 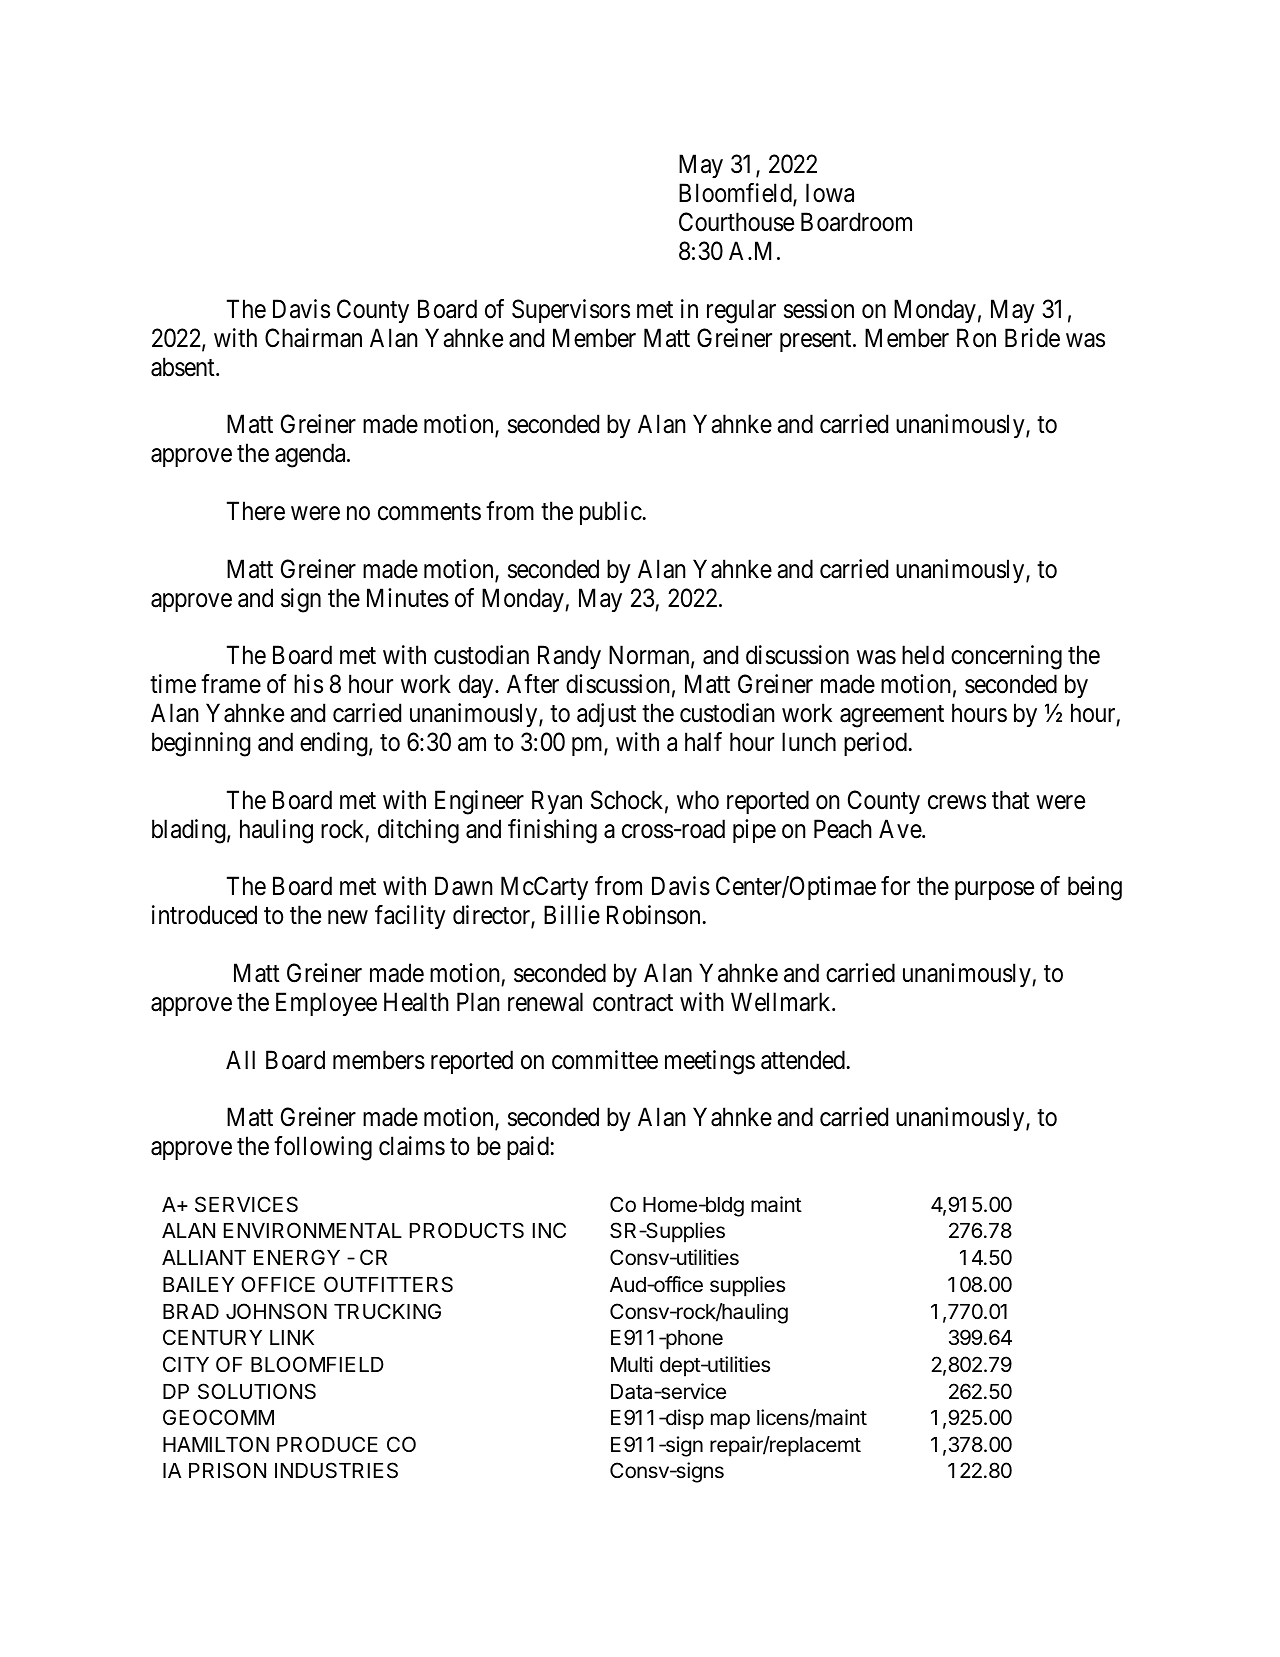 I want to click on crews, so click(x=957, y=802).
